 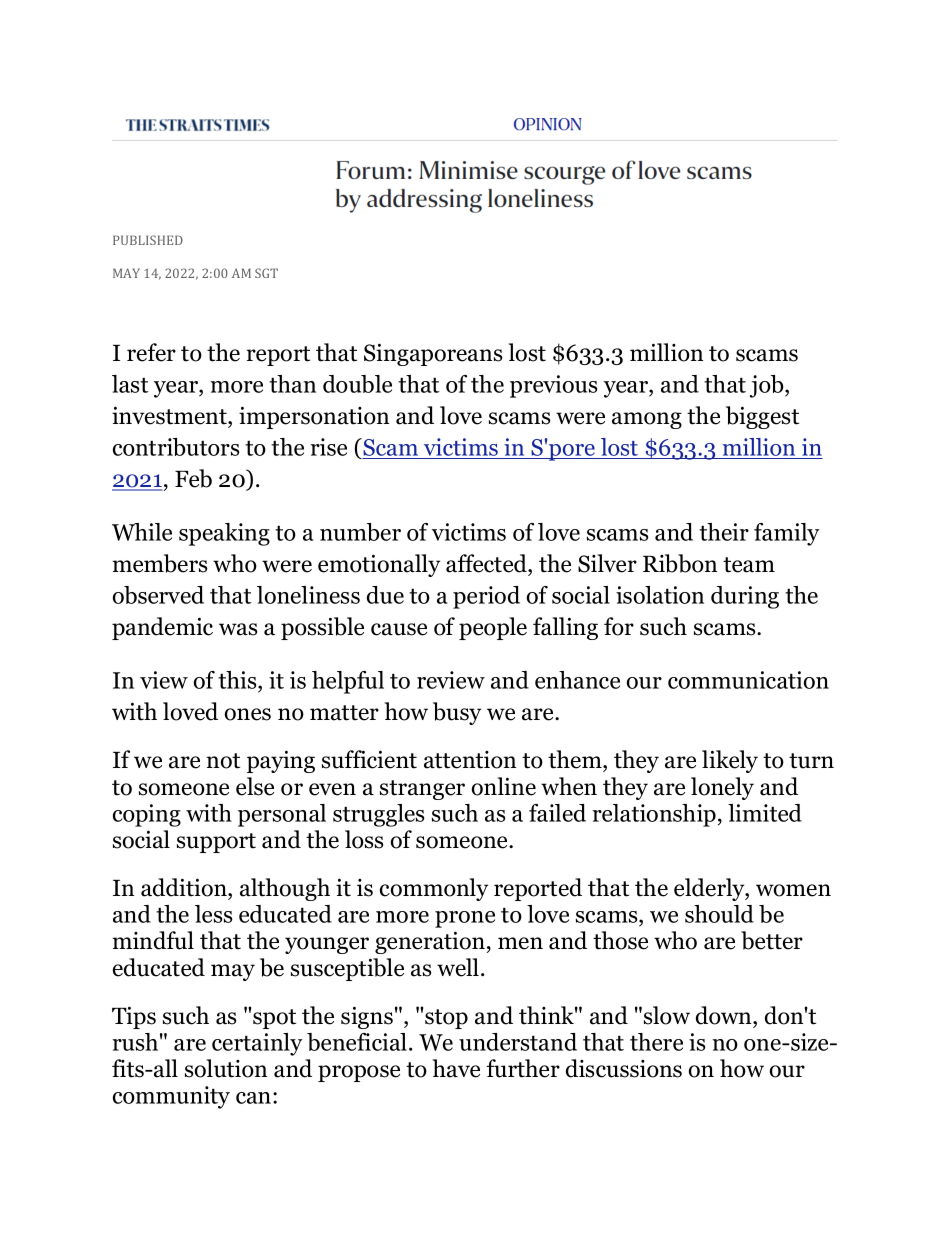 What do you see at coordinates (768, 386) in the screenshot?
I see `job` at bounding box center [768, 386].
